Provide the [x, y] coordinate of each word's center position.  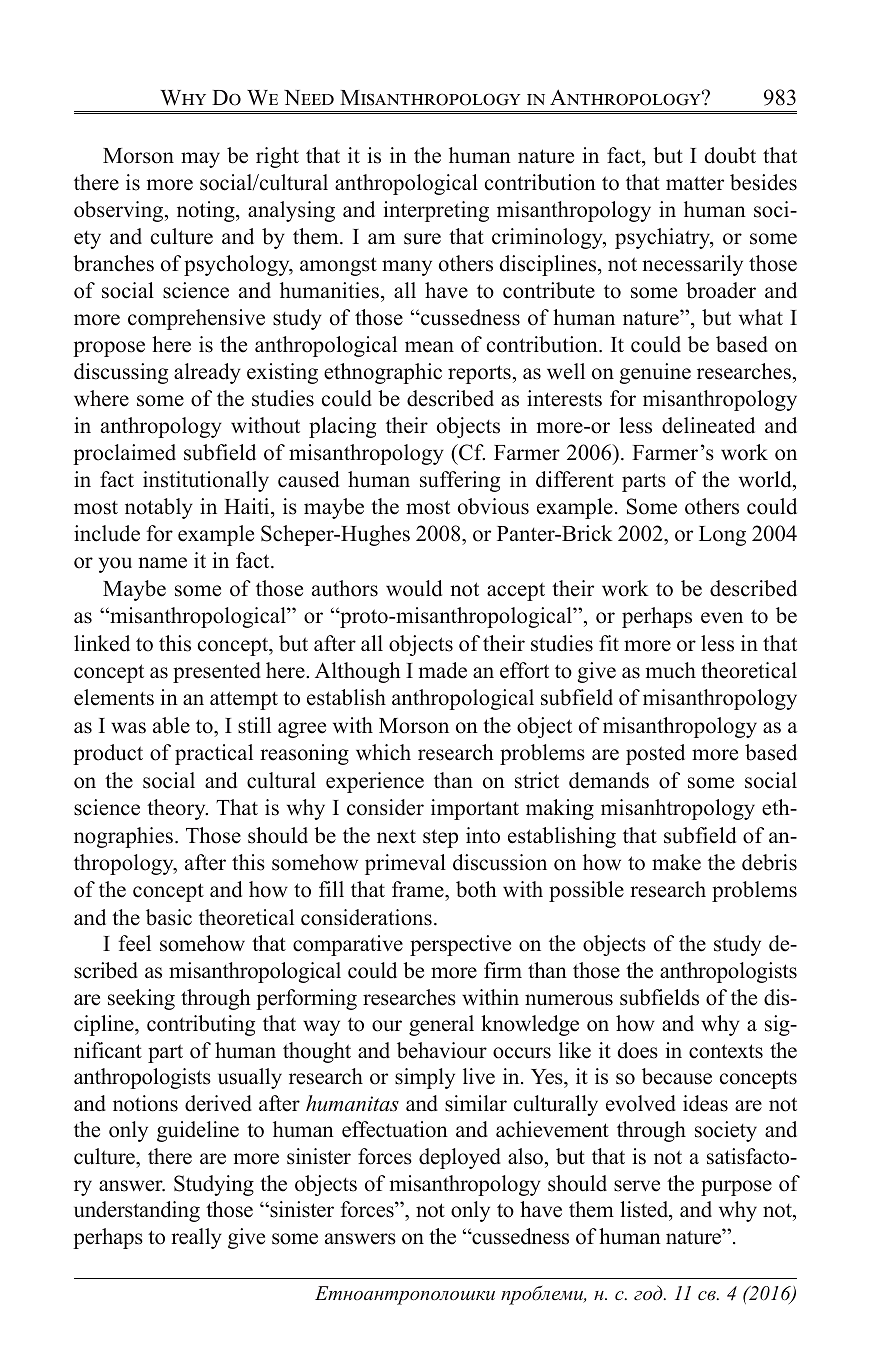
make [676, 862]
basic [169, 917]
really [196, 1238]
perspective [460, 945]
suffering [460, 481]
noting [207, 211]
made [443, 670]
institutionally [206, 481]
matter [695, 183]
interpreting [436, 211]
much [671, 670]
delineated [708, 425]
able [171, 725]
